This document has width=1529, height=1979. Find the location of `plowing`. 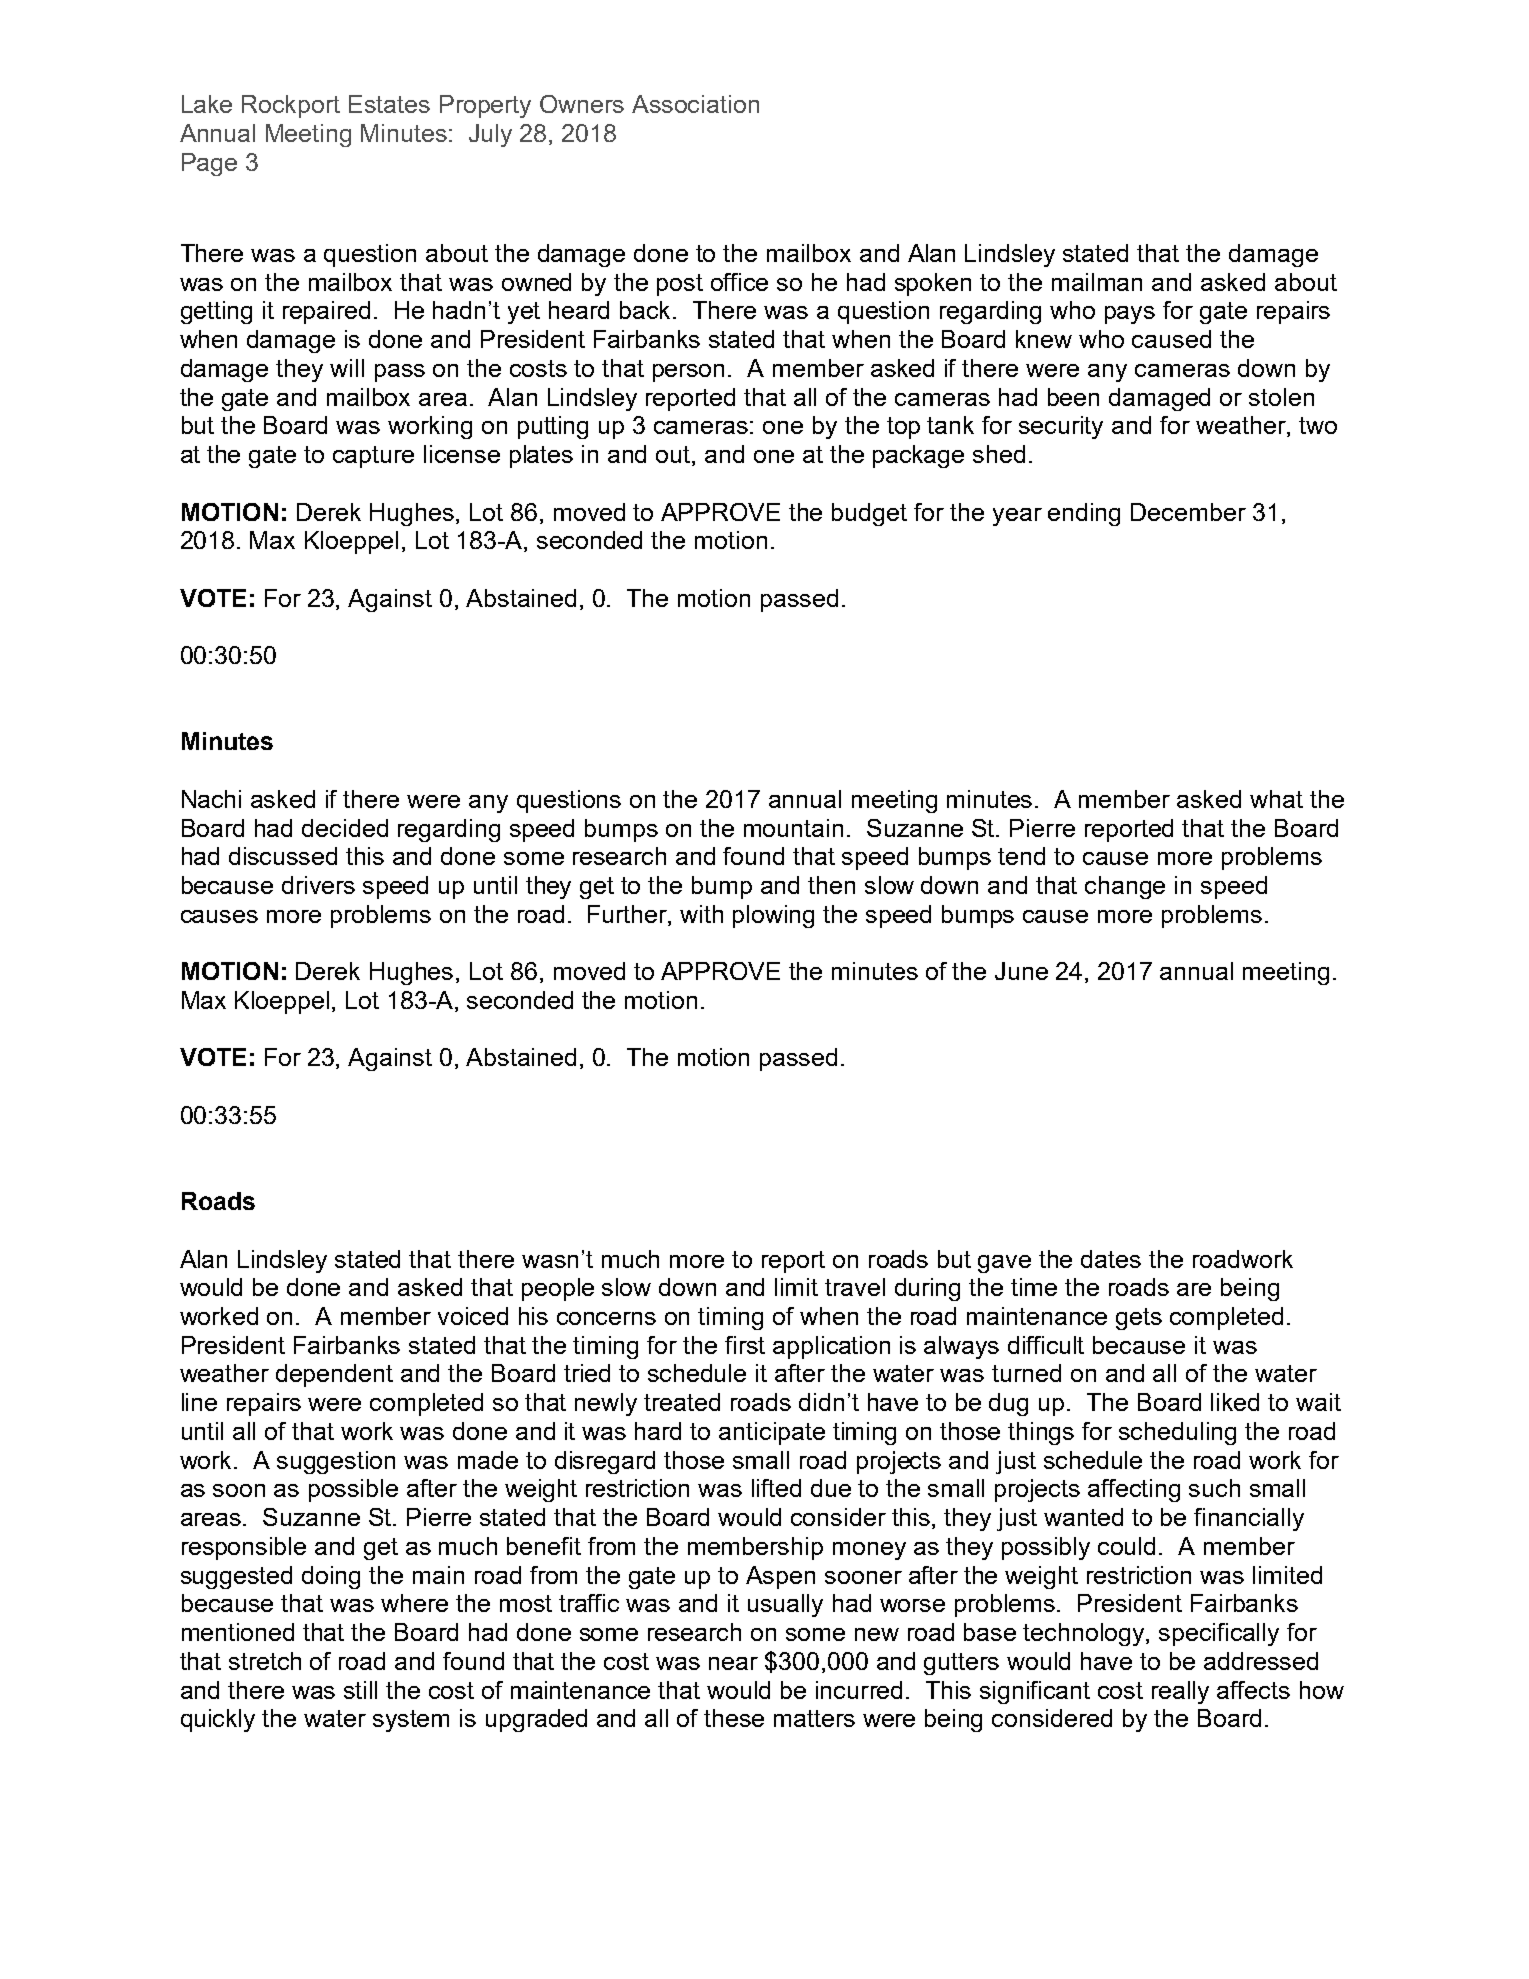

plowing is located at coordinates (773, 916).
